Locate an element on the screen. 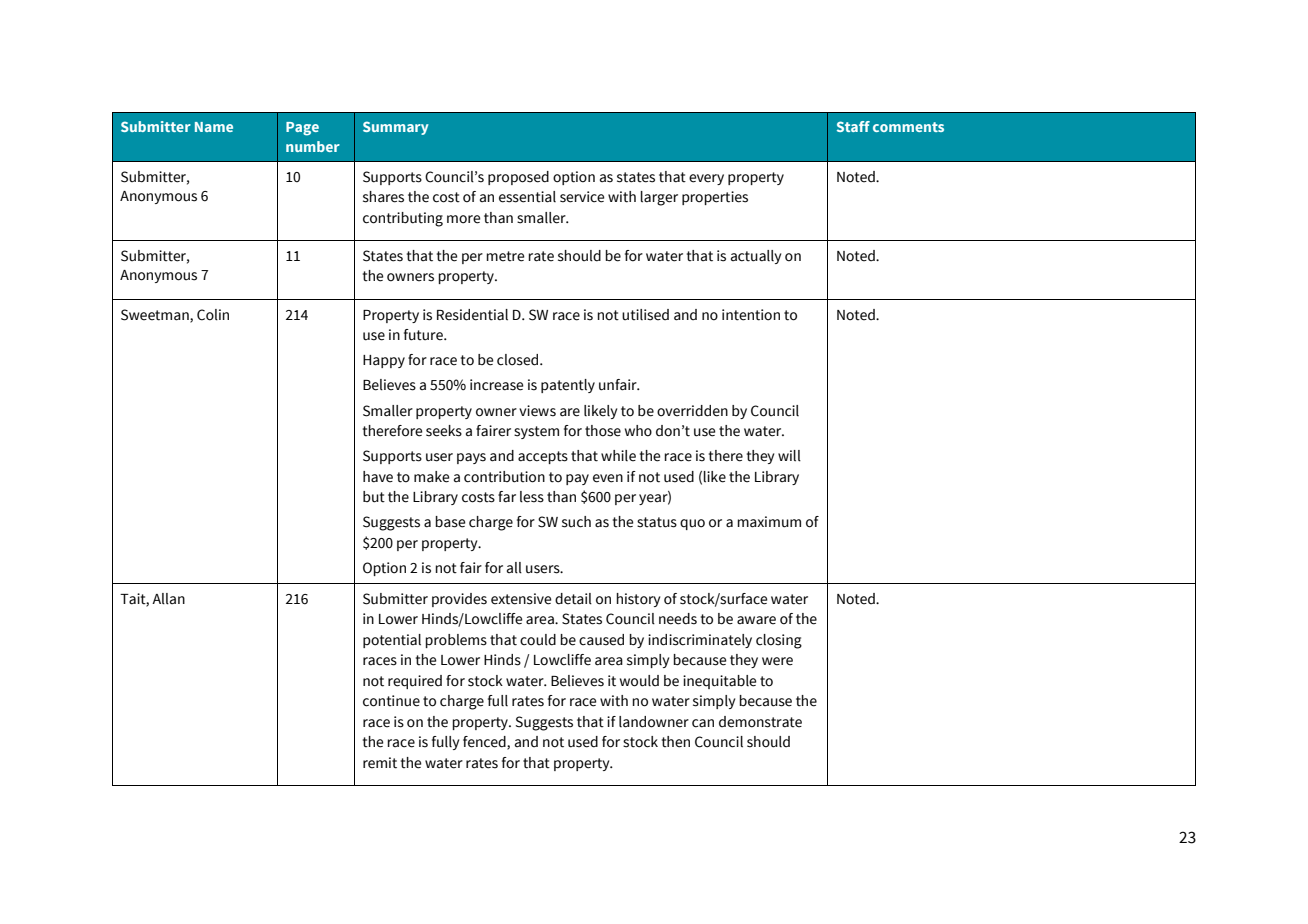 The width and height of the screenshot is (1308, 924). Allan is located at coordinates (168, 599).
